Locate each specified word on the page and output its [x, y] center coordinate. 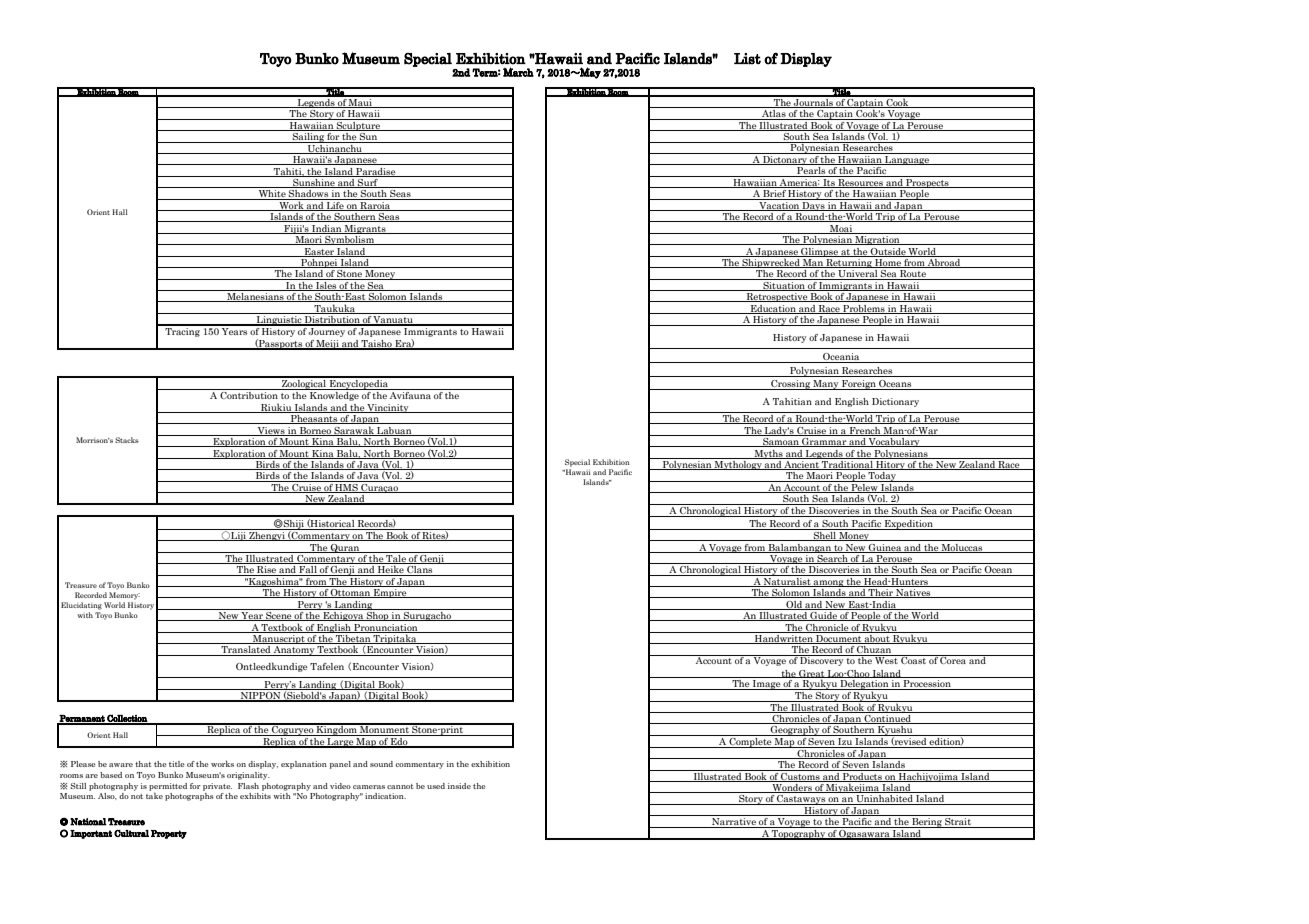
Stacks [126, 440]
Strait [958, 823]
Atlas [774, 115]
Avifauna [410, 394]
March [518, 72]
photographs [189, 797]
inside [459, 786]
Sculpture [358, 125]
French [865, 431]
